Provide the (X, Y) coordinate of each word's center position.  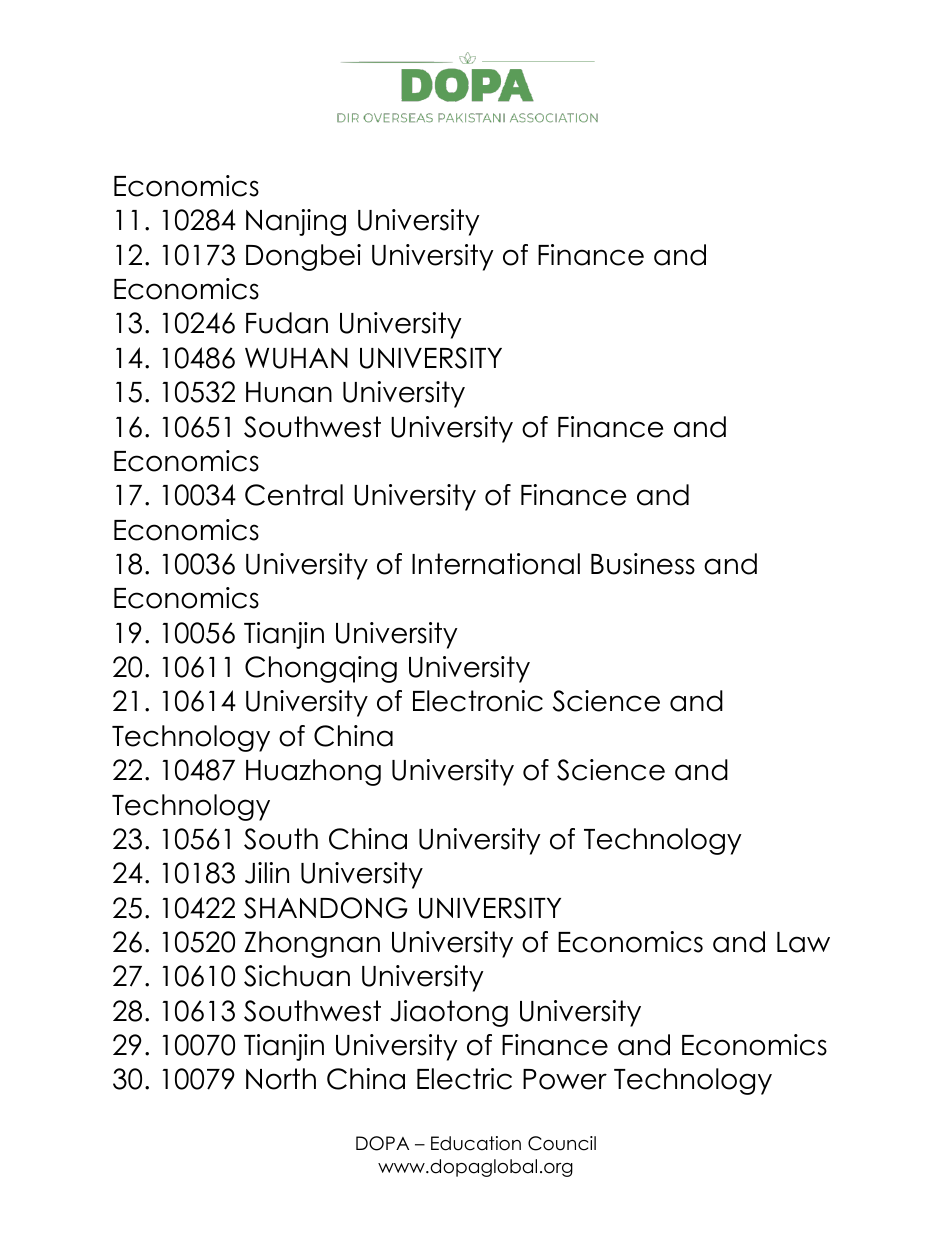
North (281, 1079)
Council (562, 1143)
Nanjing (296, 222)
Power (565, 1079)
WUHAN (296, 358)
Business (643, 564)
